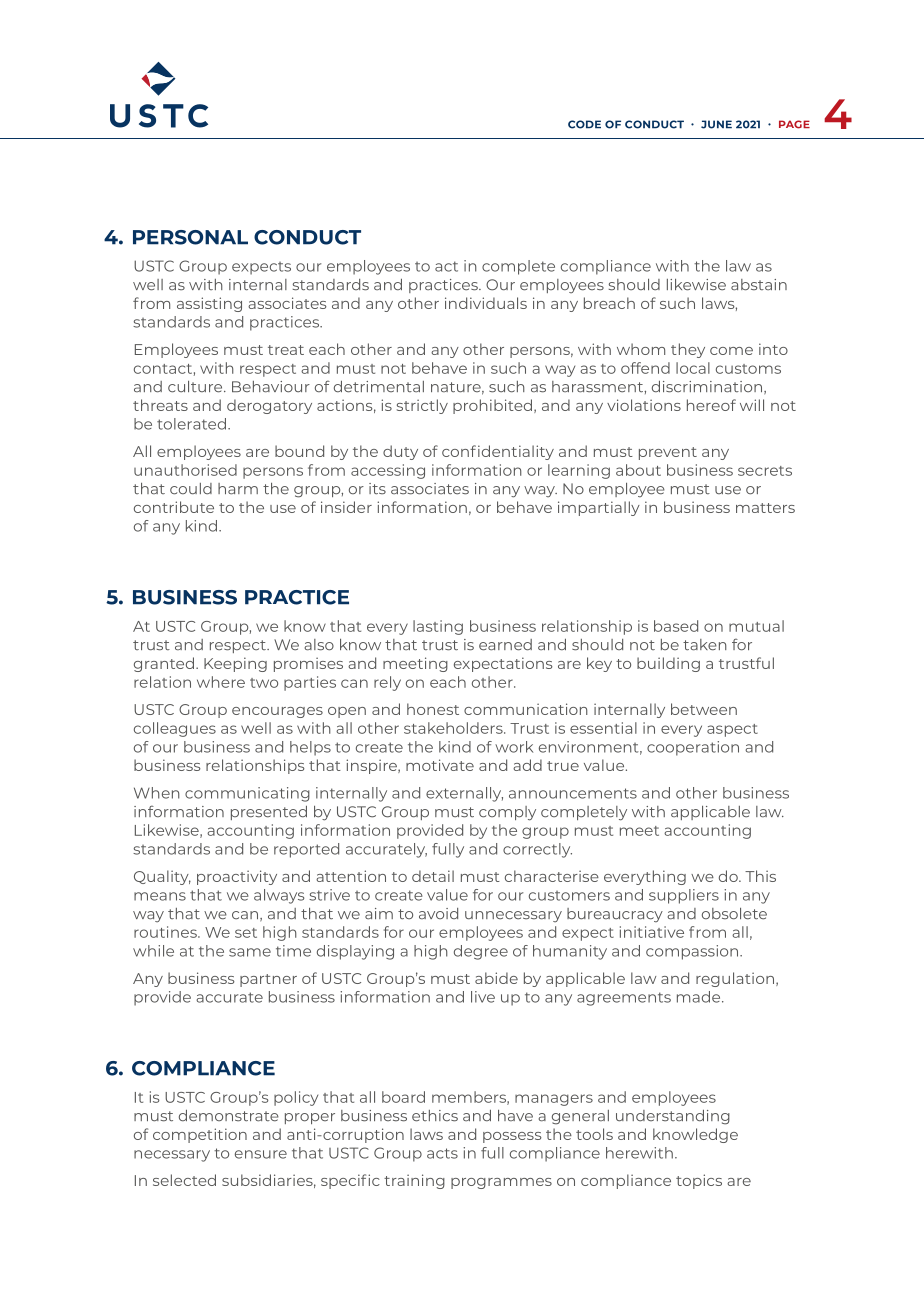 Image resolution: width=924 pixels, height=1308 pixels. I want to click on PERSONAL, so click(190, 237).
